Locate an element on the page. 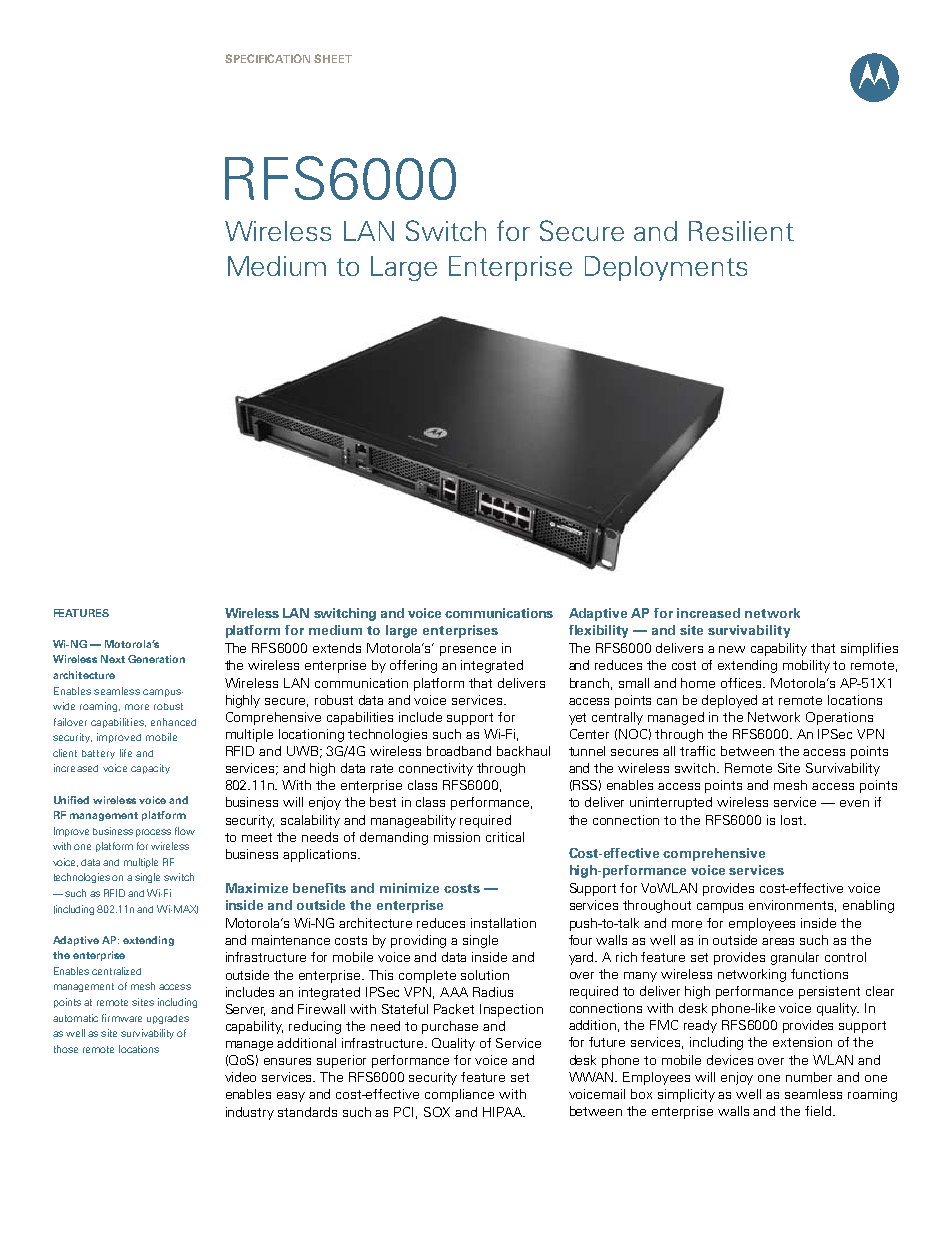 Image resolution: width=952 pixels, height=1233 pixels. Deployments is located at coordinates (666, 268).
